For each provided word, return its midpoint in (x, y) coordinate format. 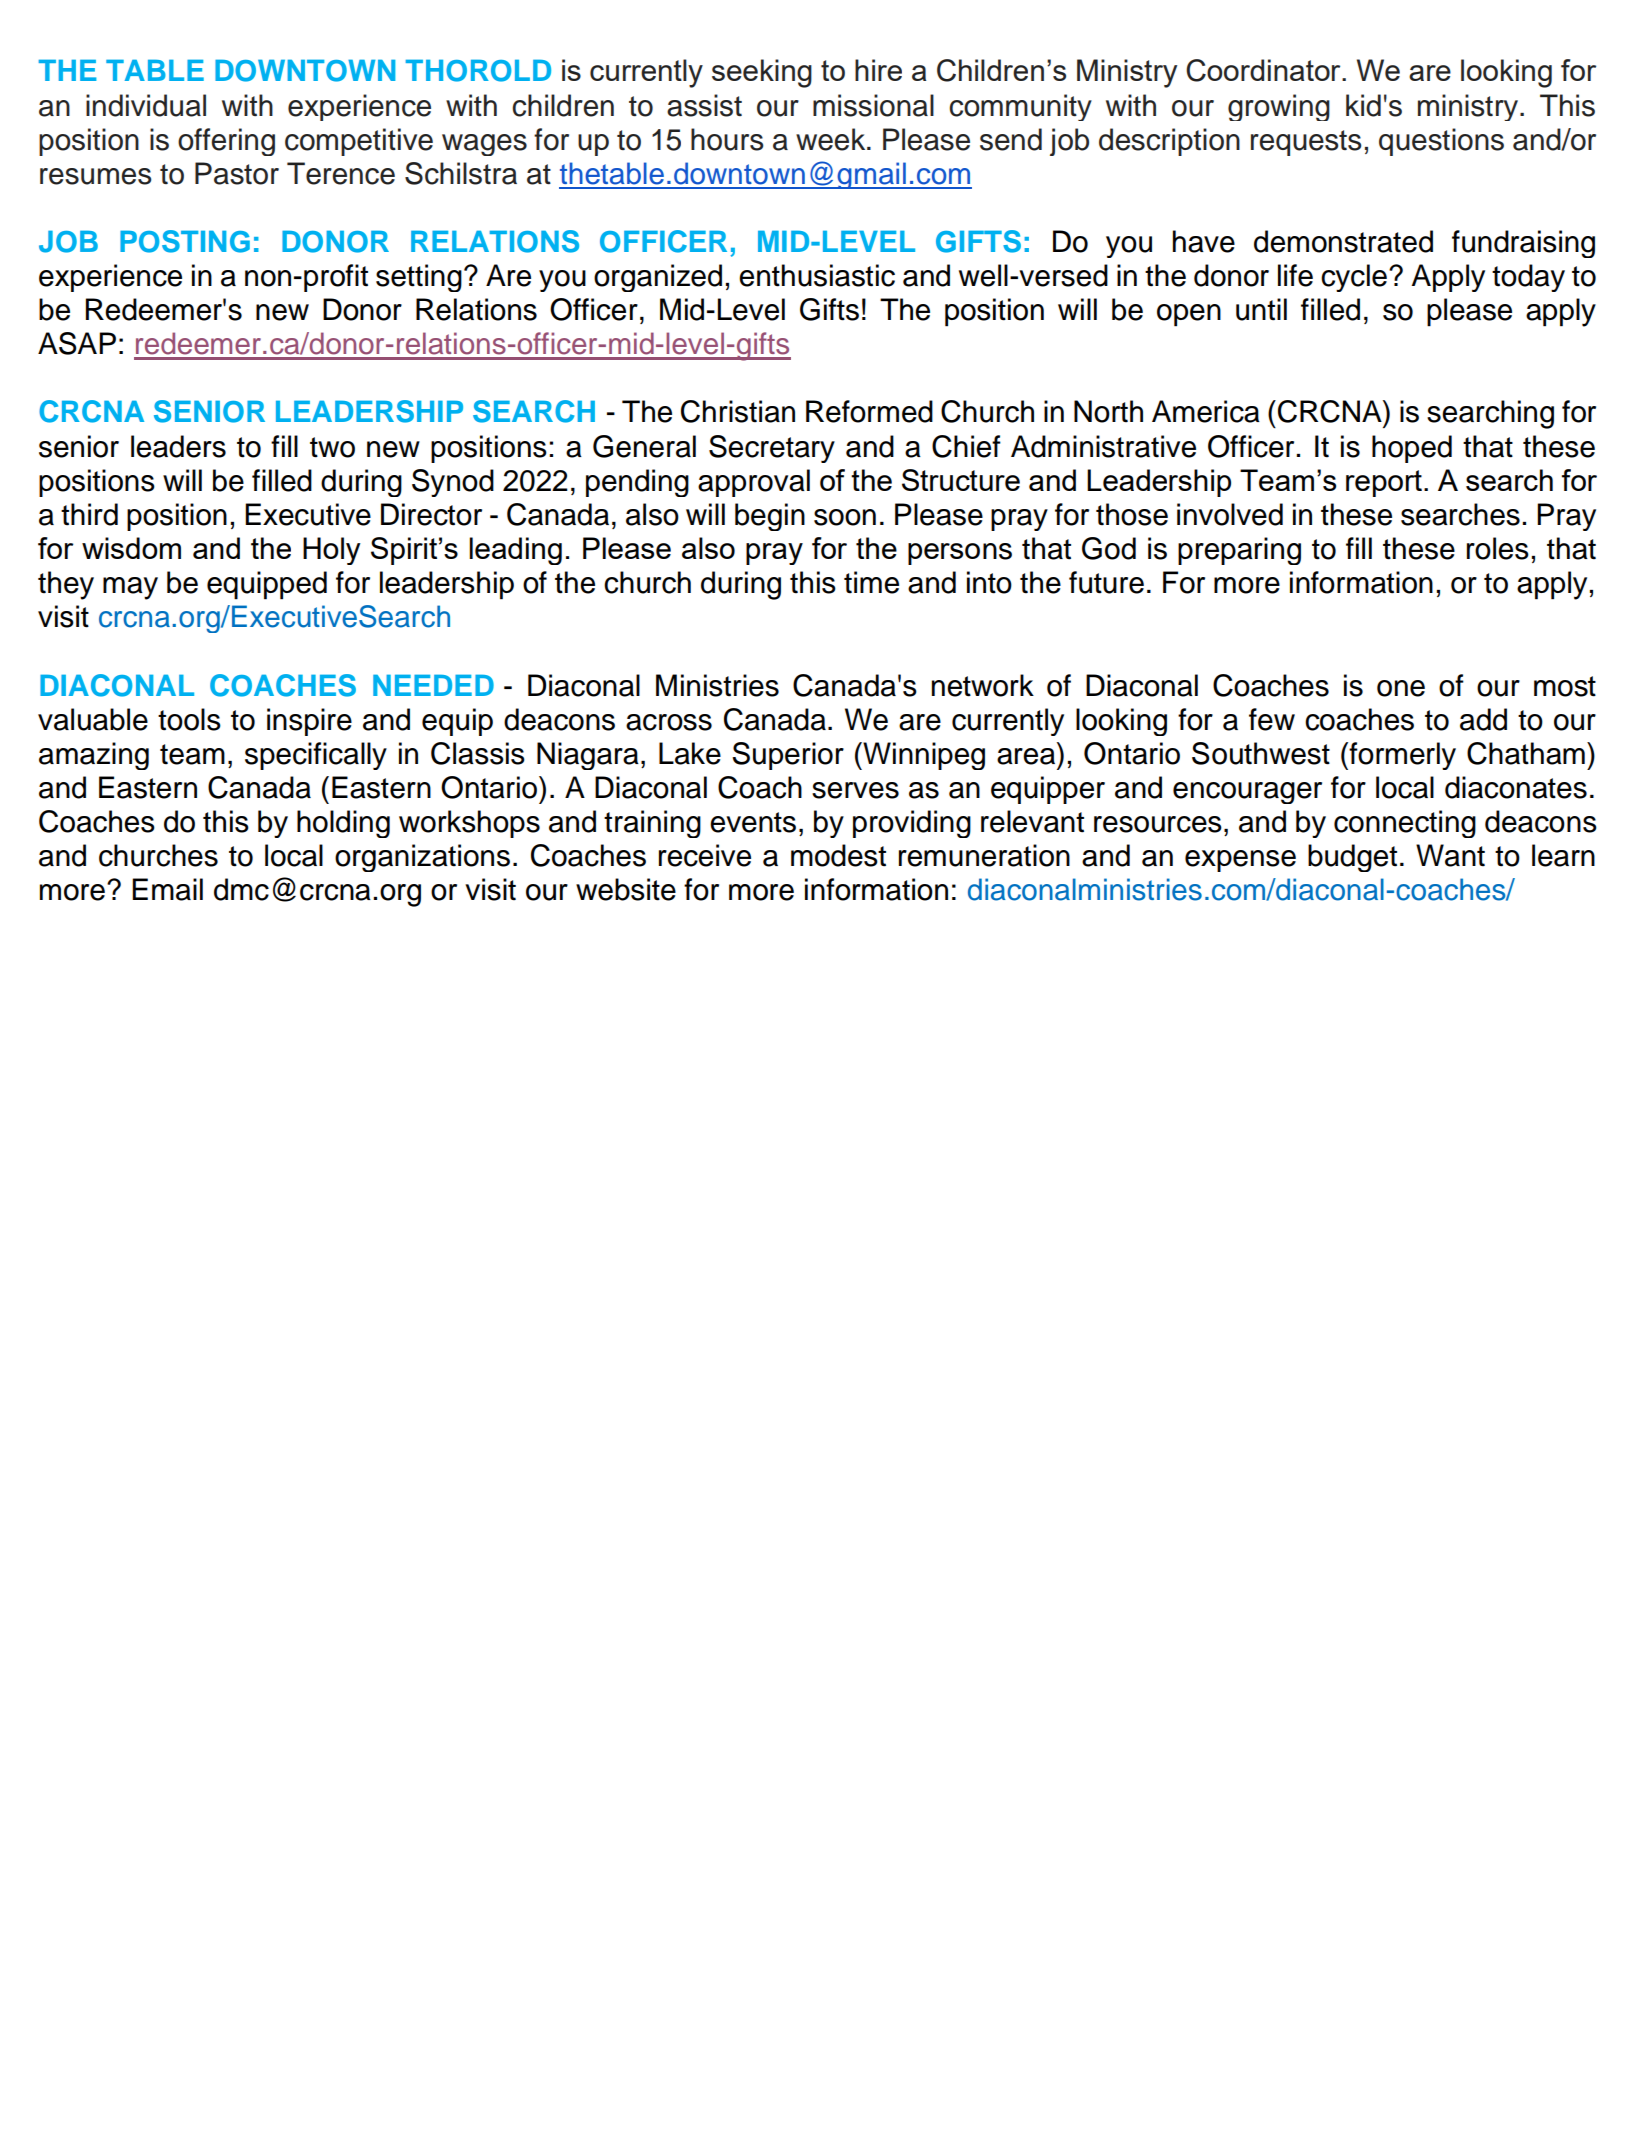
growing (1279, 107)
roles (1498, 548)
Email (167, 889)
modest (838, 855)
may (130, 588)
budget (1352, 858)
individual (146, 105)
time (871, 582)
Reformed (869, 411)
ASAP (77, 343)
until (1261, 309)
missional (873, 105)
